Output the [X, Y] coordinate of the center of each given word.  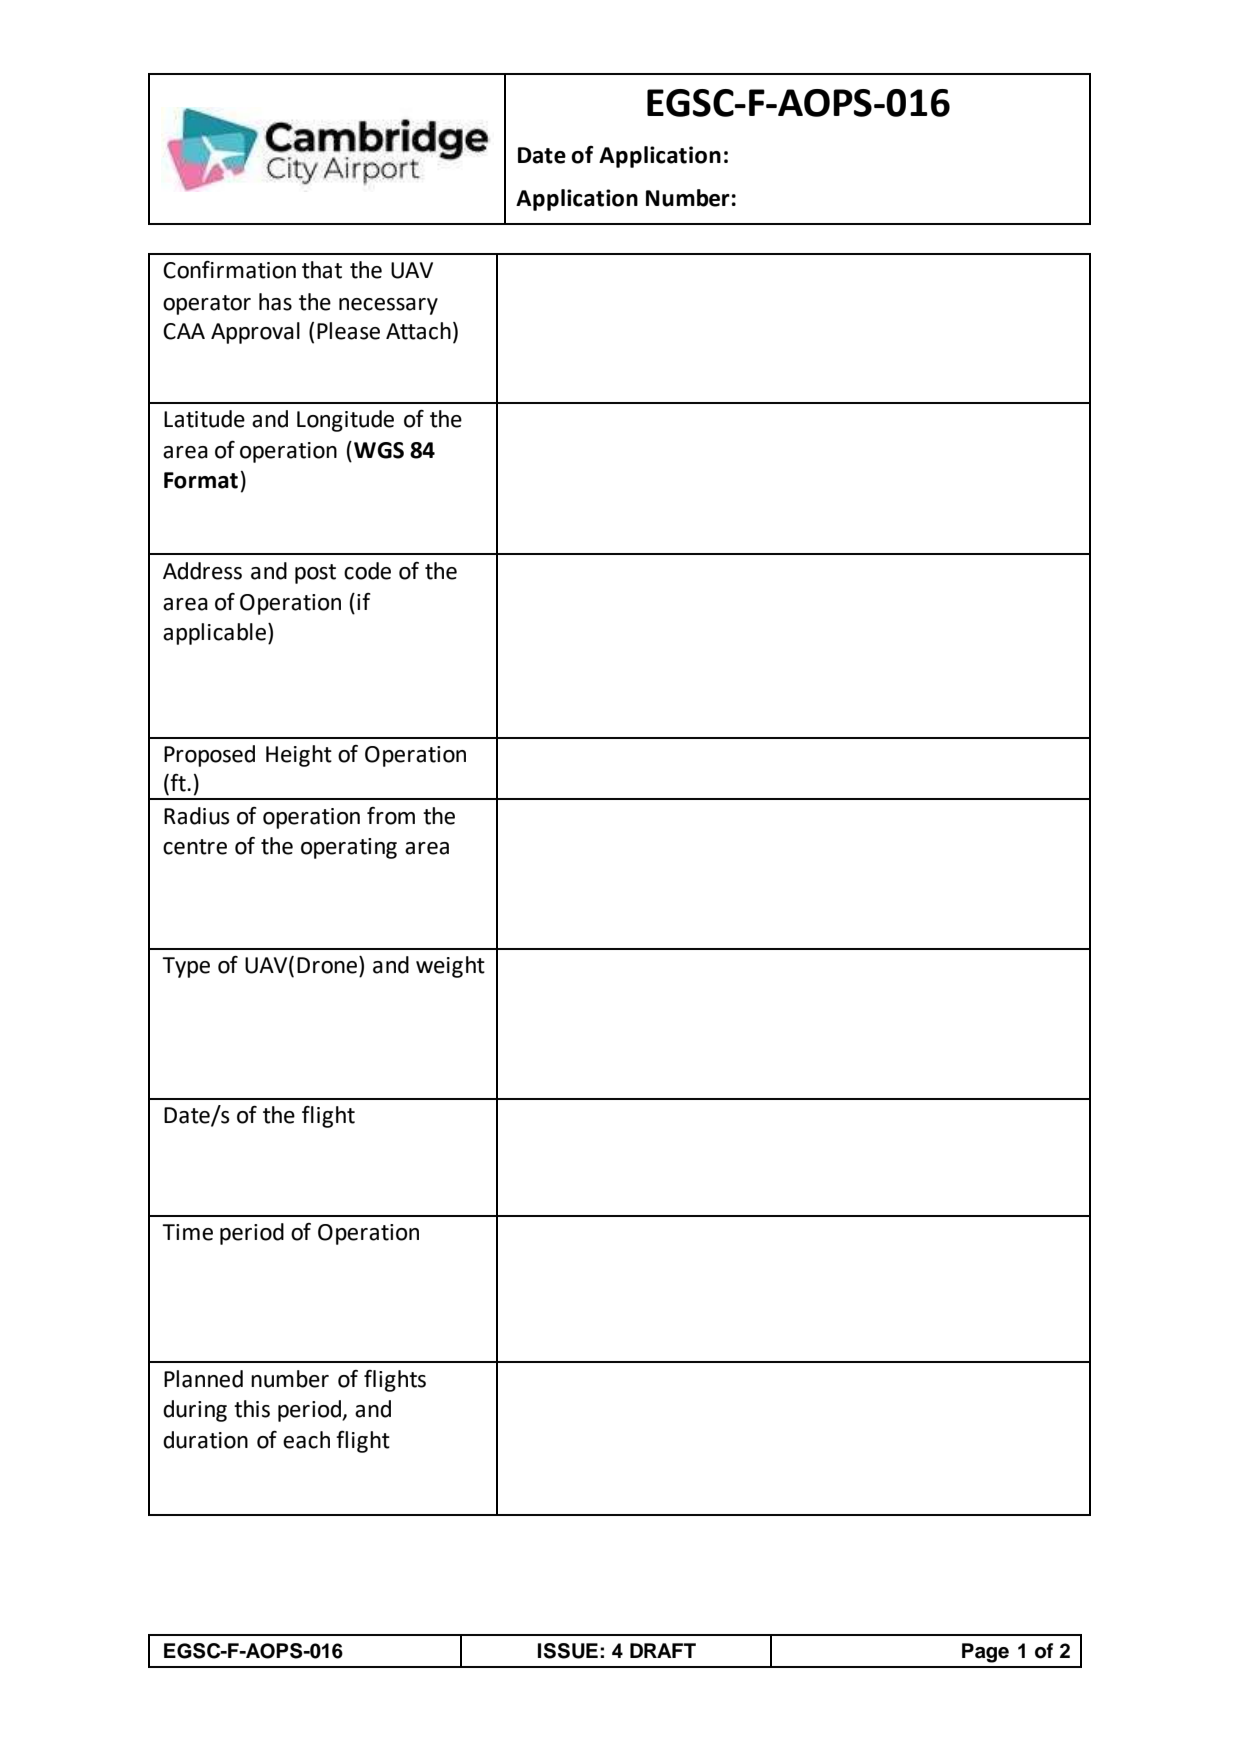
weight [450, 967]
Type [186, 967]
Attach [418, 331]
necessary [388, 306]
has [275, 302]
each [306, 1440]
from [391, 816]
